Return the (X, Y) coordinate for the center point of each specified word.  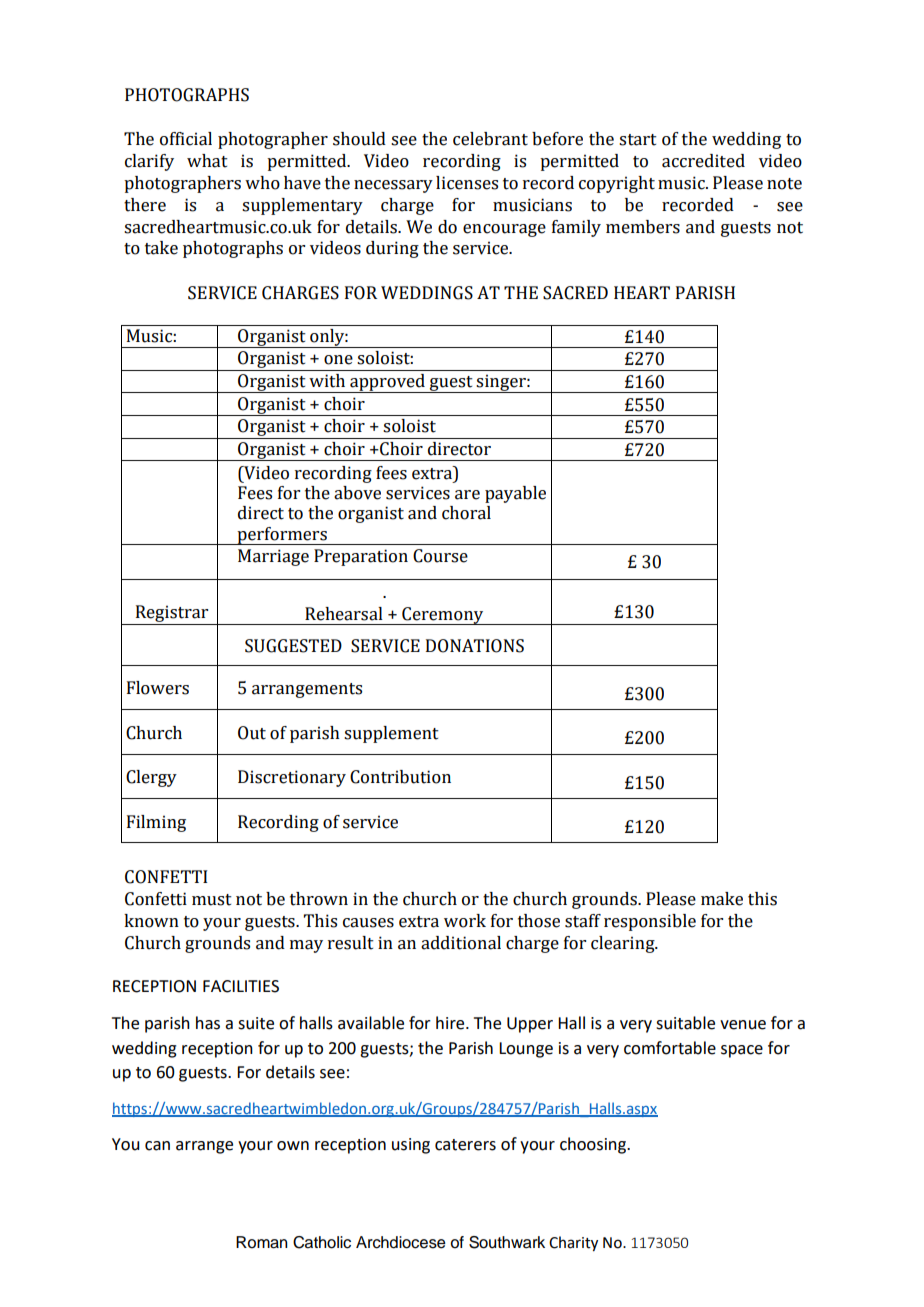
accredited (703, 161)
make (722, 899)
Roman (262, 1242)
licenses (467, 183)
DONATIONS (475, 646)
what (207, 161)
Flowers (158, 688)
